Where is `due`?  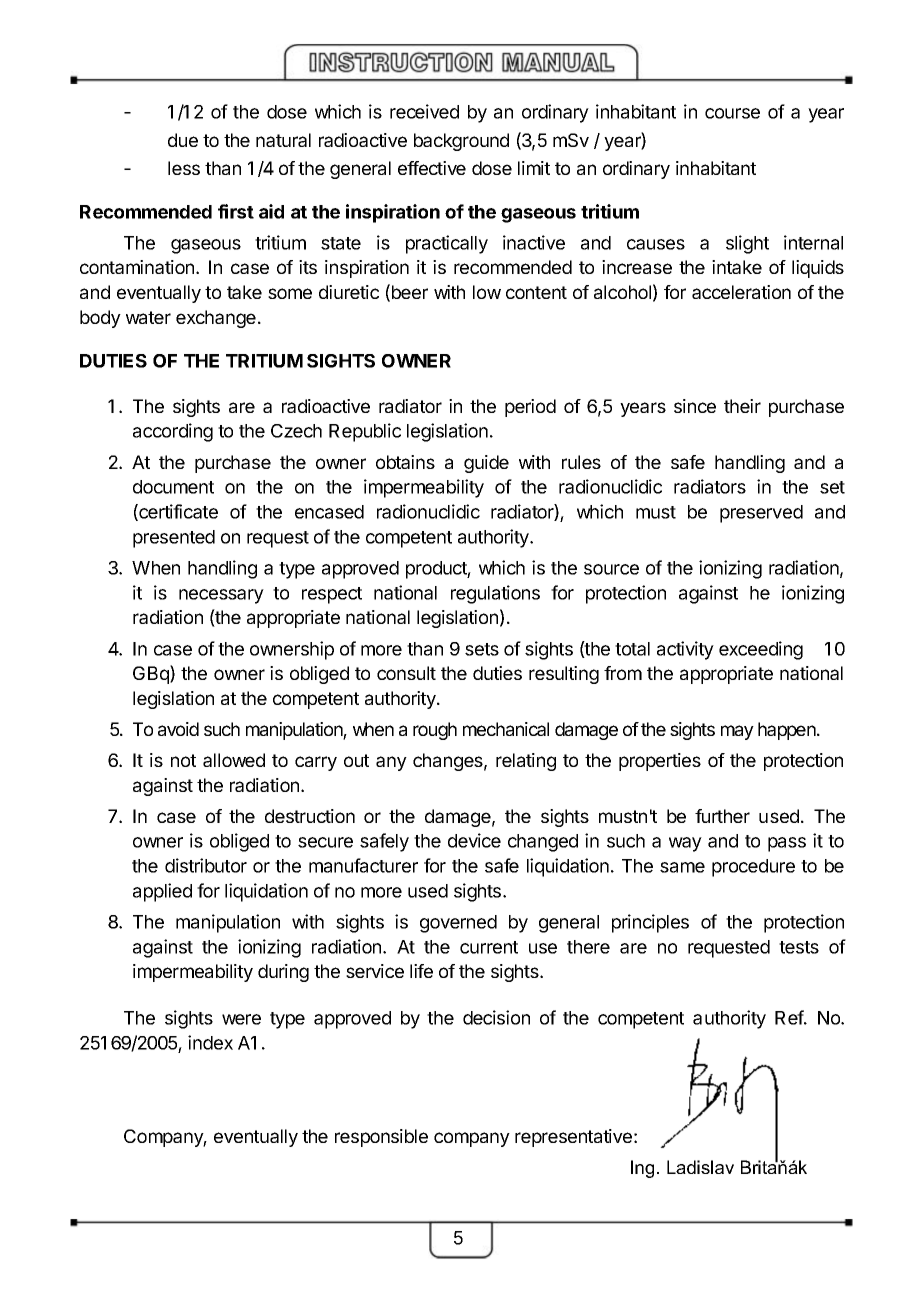
due is located at coordinates (183, 140).
